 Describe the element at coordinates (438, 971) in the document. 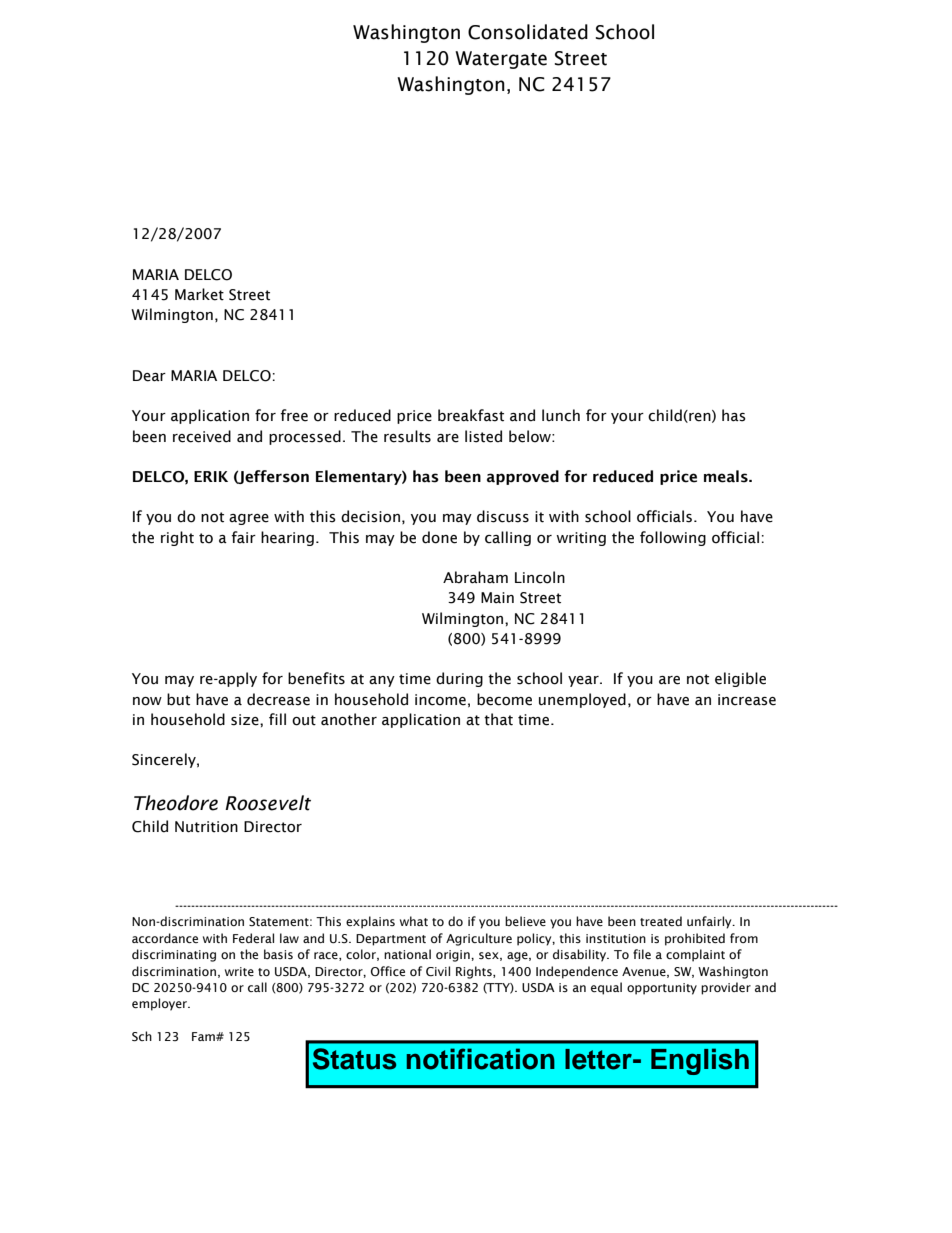

I see `Civil` at that location.
